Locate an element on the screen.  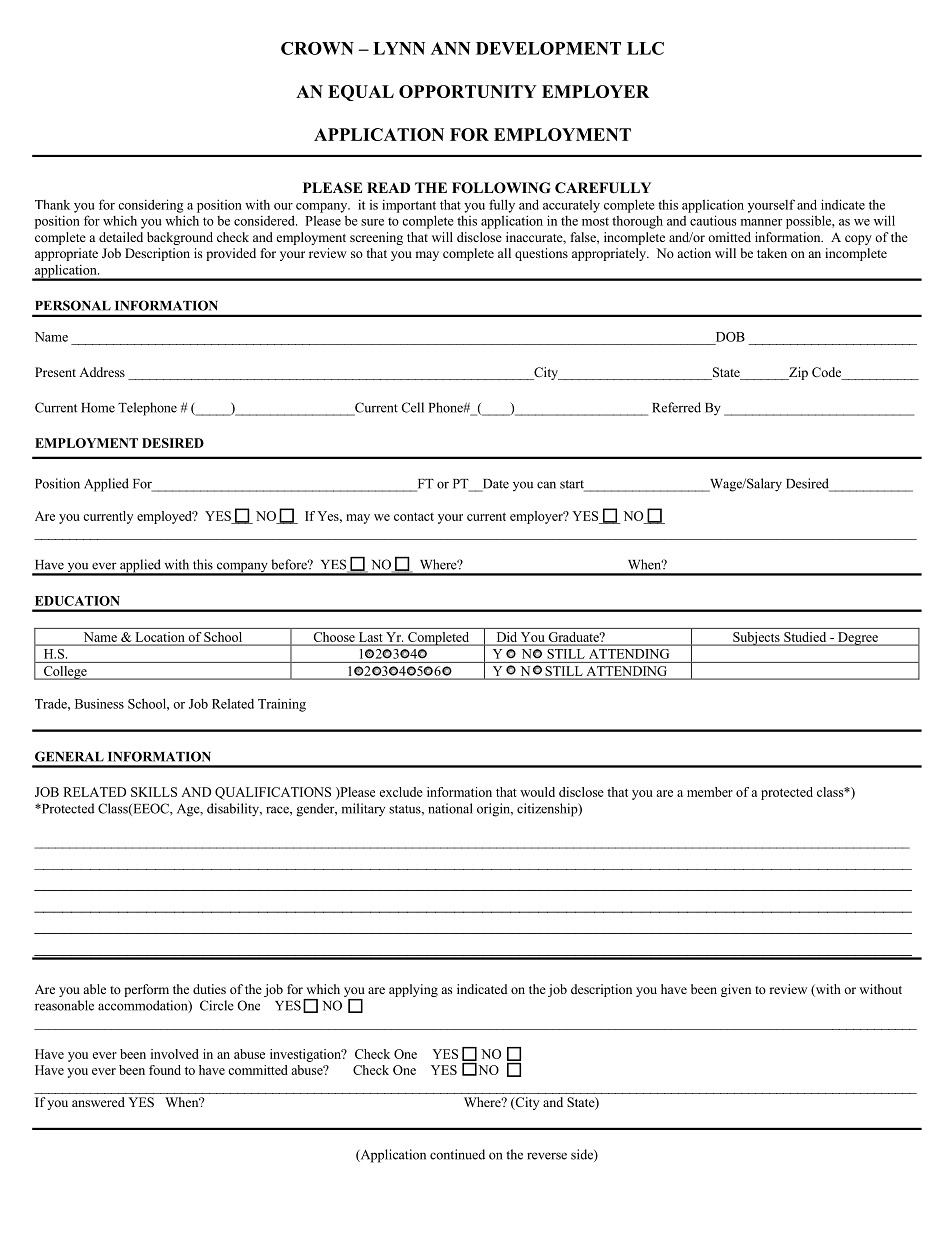
Home is located at coordinates (98, 408).
